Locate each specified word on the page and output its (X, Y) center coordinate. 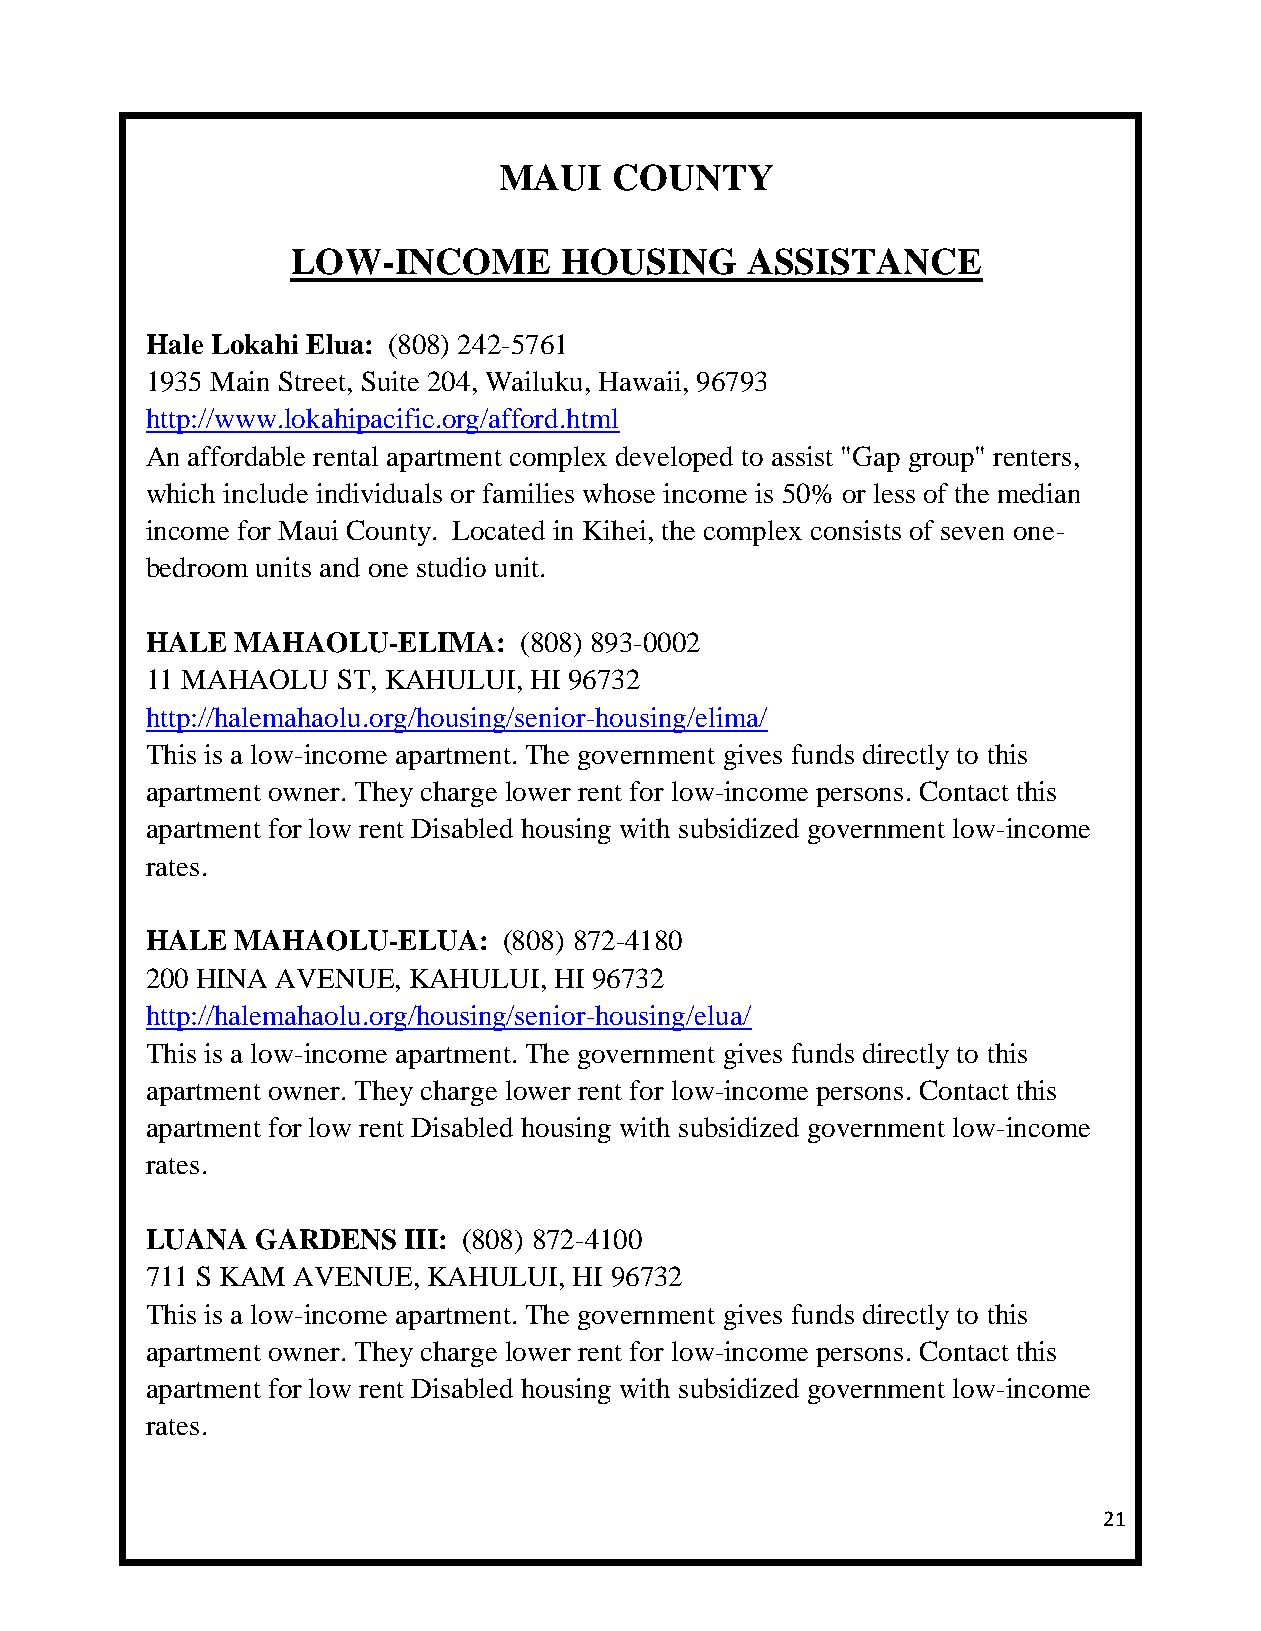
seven (972, 533)
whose (619, 493)
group (941, 462)
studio (451, 567)
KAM (252, 1276)
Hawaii (640, 381)
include (265, 493)
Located (498, 530)
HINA (232, 978)
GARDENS (326, 1239)
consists (856, 530)
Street (314, 381)
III (421, 1239)
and (340, 567)
